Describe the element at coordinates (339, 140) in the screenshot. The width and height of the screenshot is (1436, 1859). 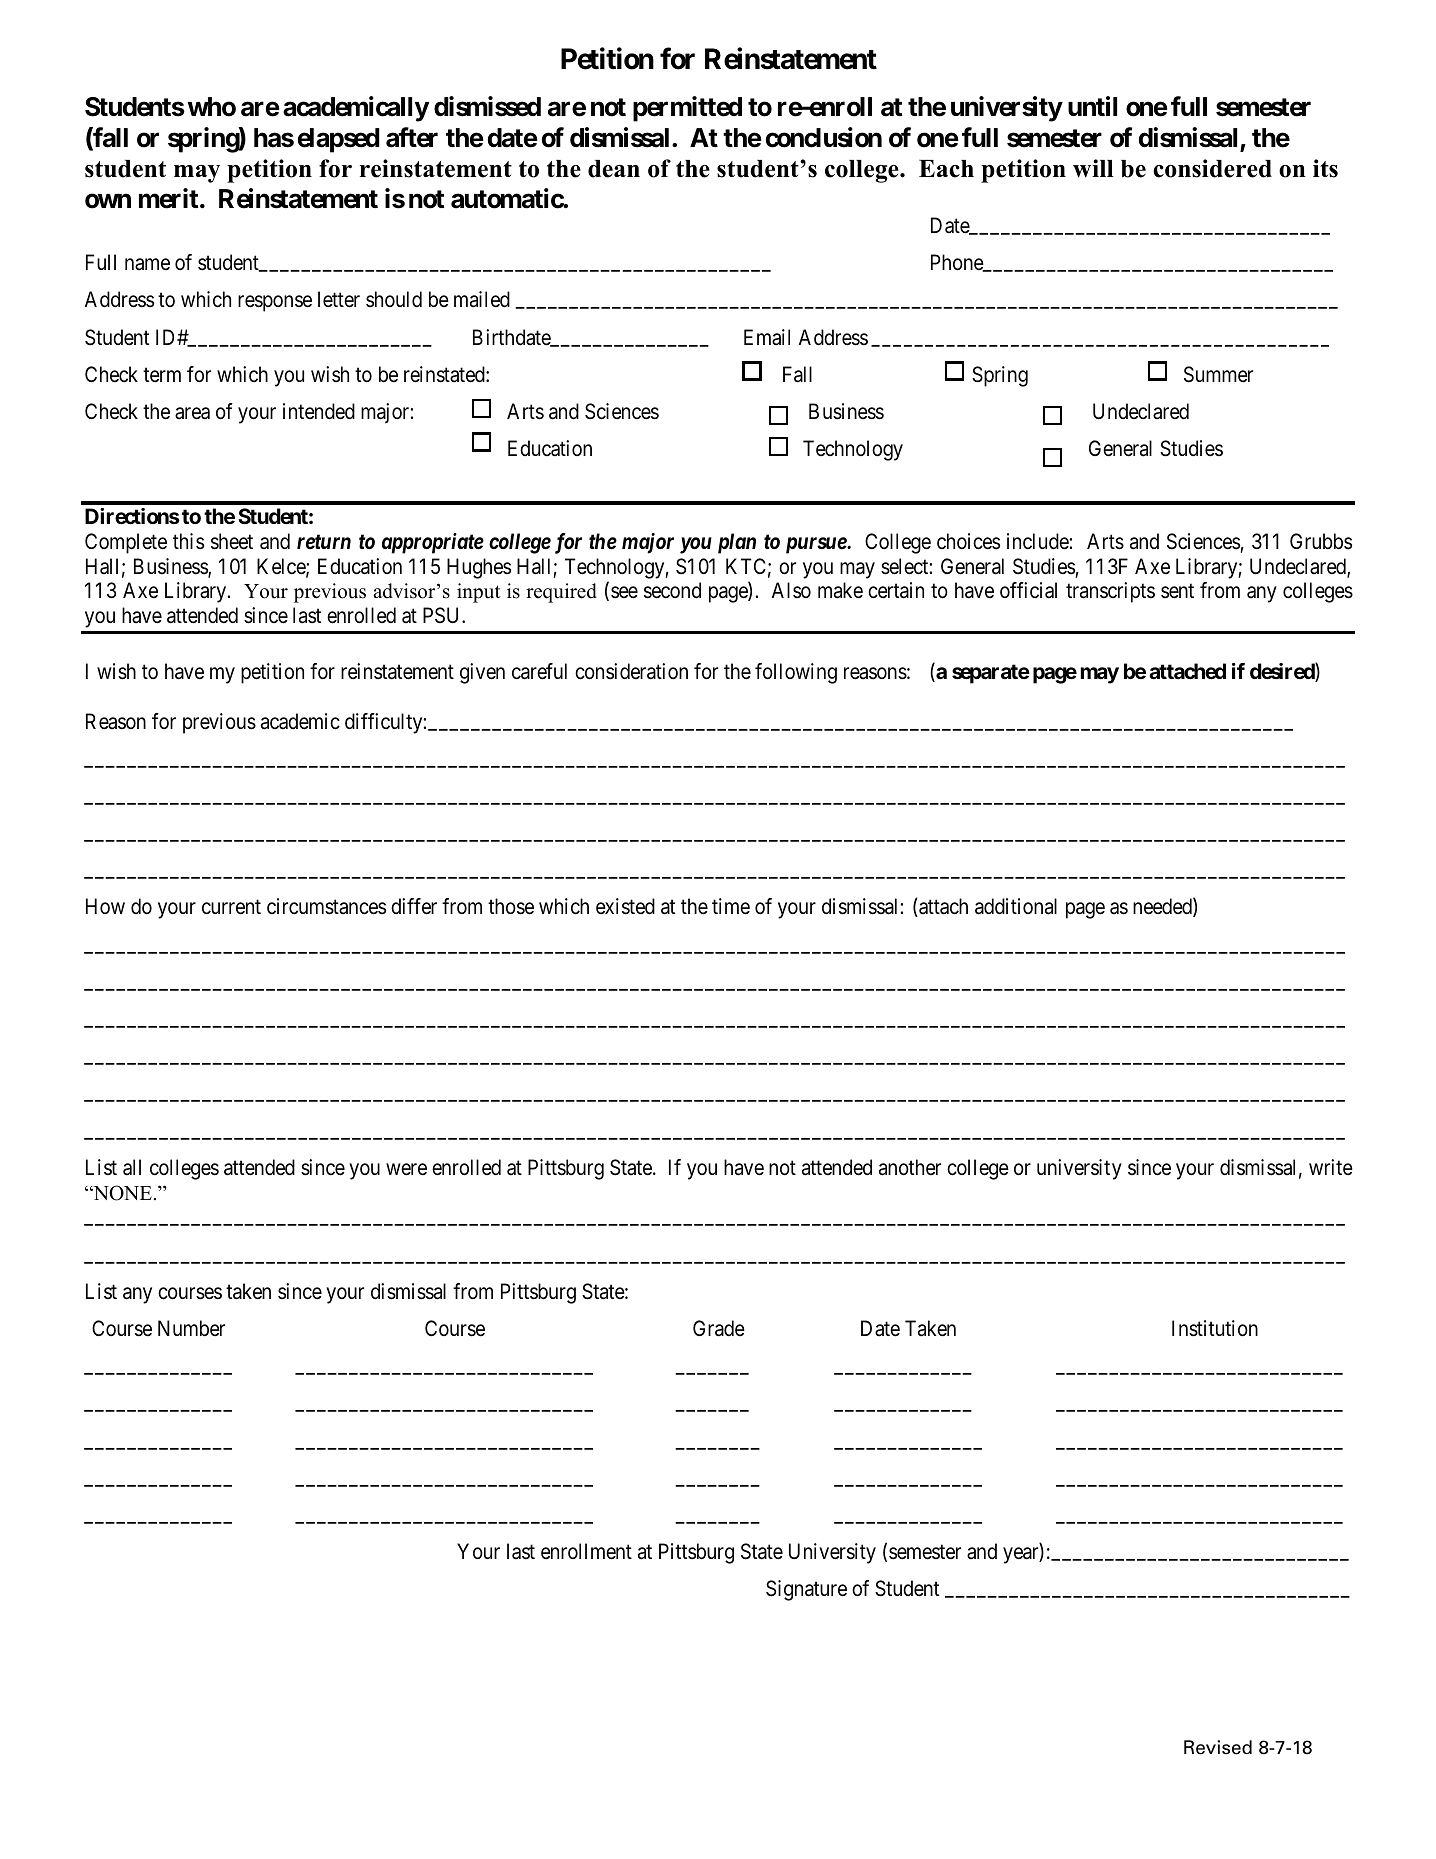
I see `elapsed` at that location.
